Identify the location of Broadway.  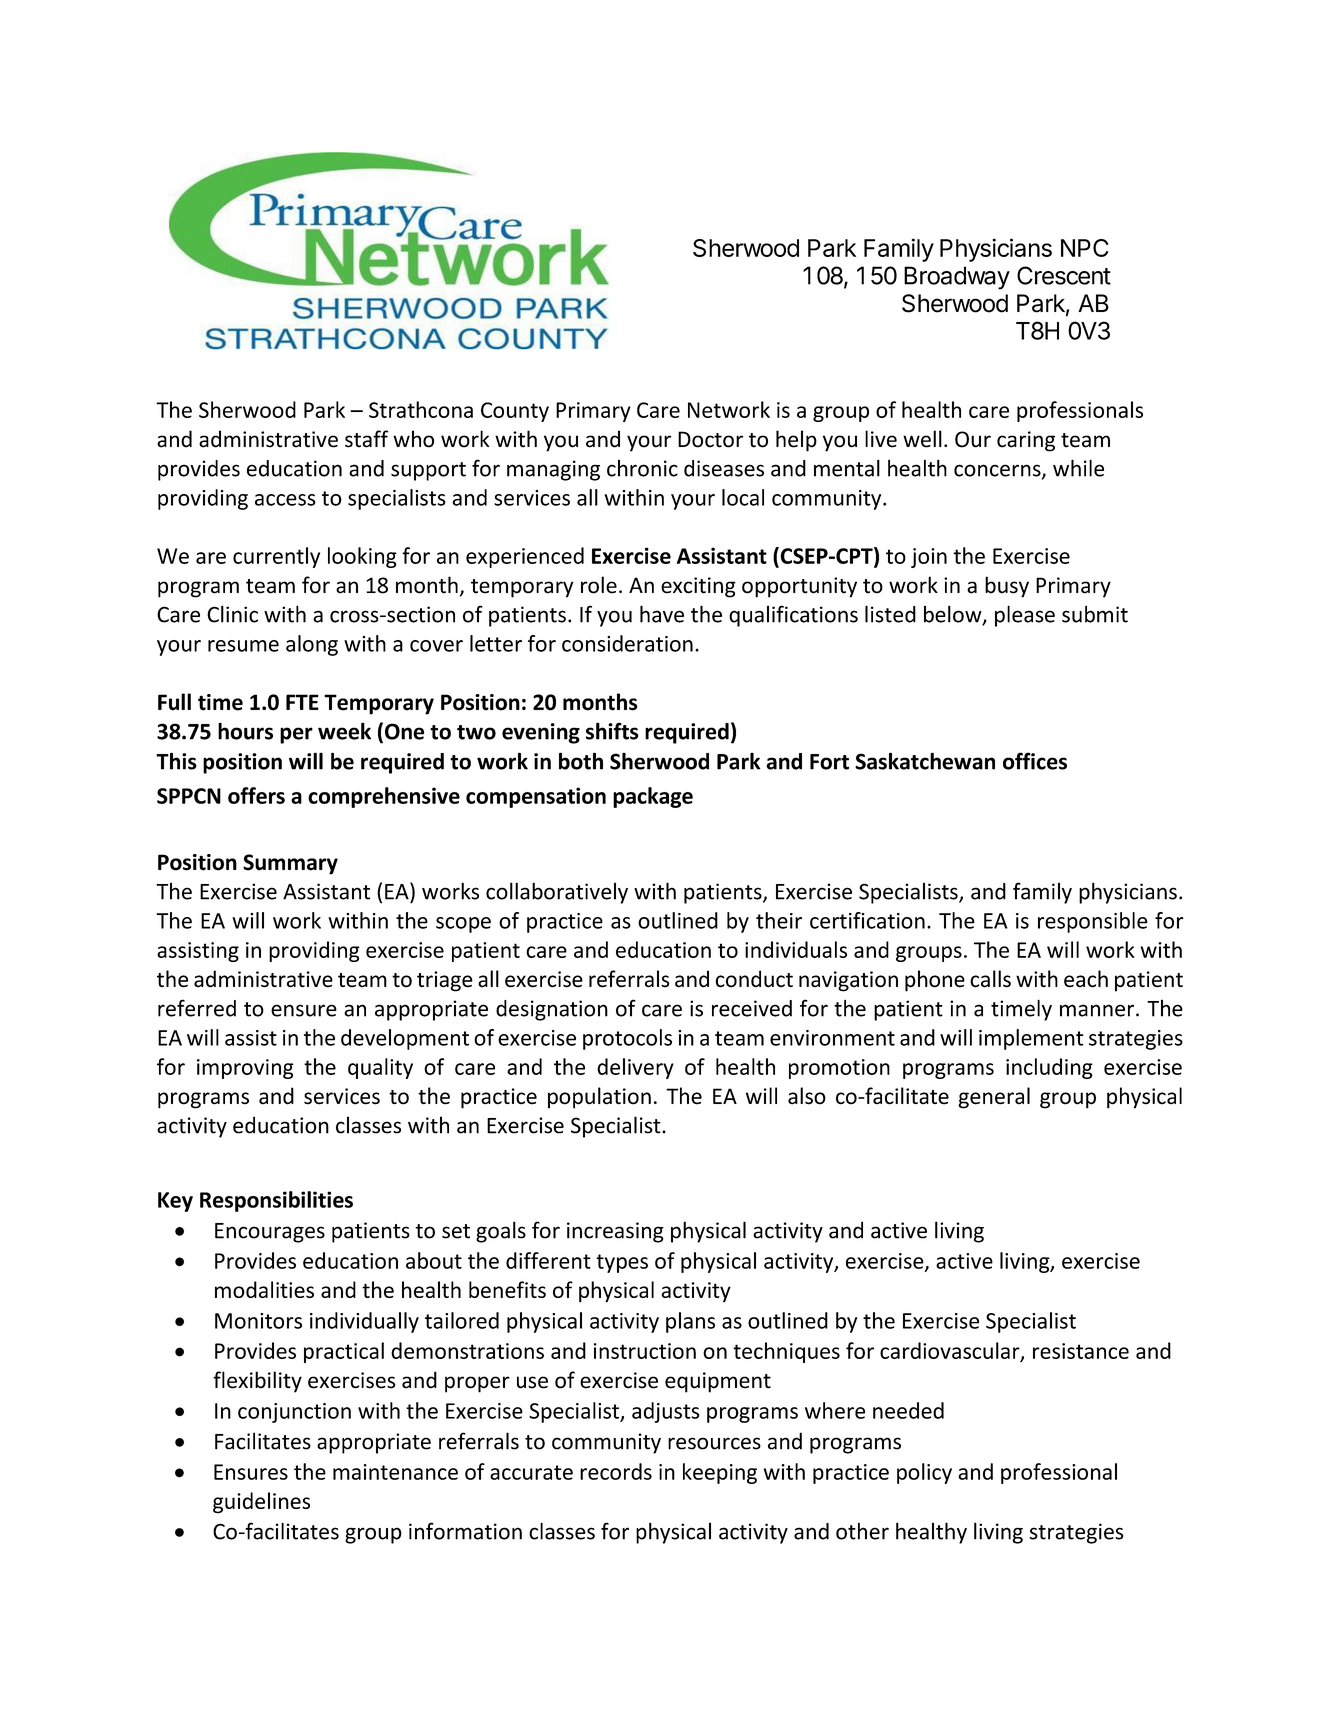
(957, 278).
